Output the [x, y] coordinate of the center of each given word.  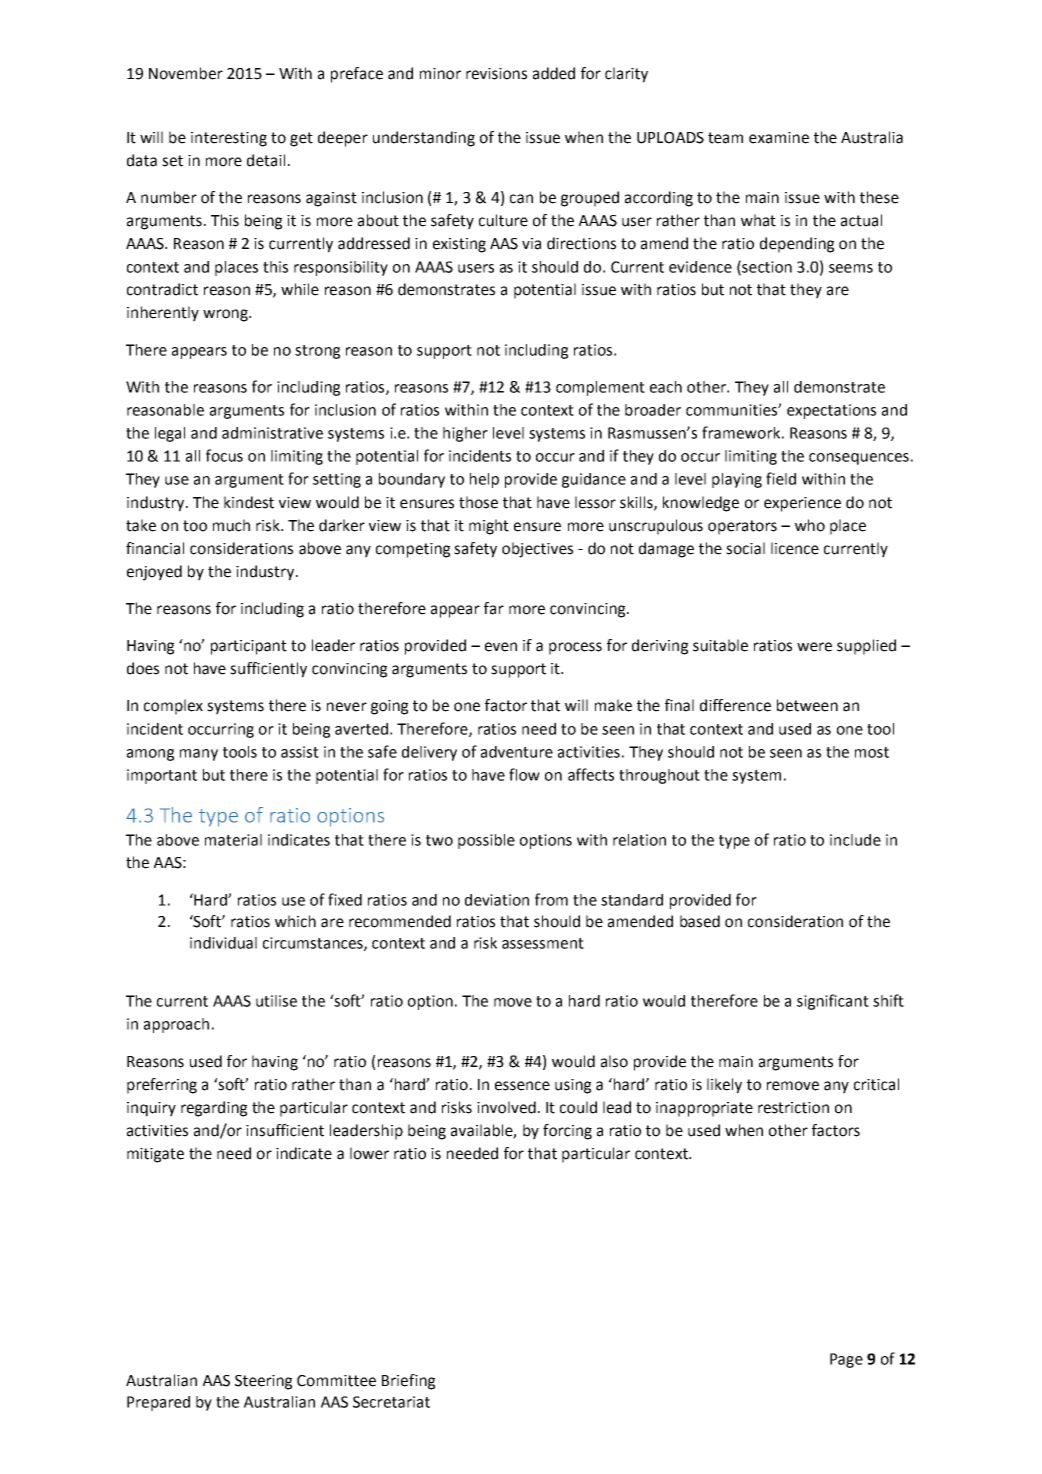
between [807, 705]
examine [779, 138]
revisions [496, 74]
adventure [517, 752]
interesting [229, 139]
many [199, 755]
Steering [263, 1382]
